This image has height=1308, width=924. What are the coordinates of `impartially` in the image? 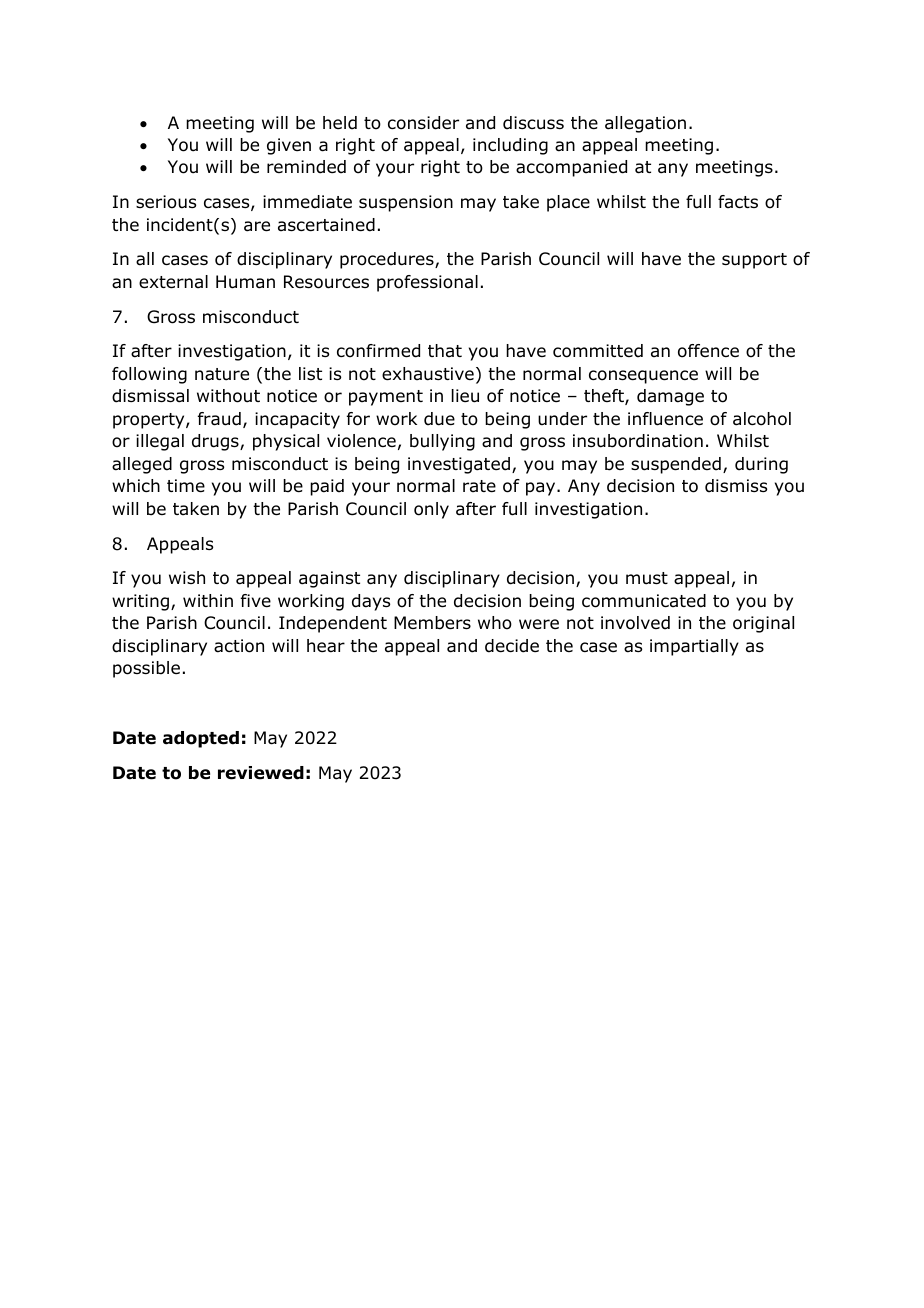 It's located at (694, 647).
